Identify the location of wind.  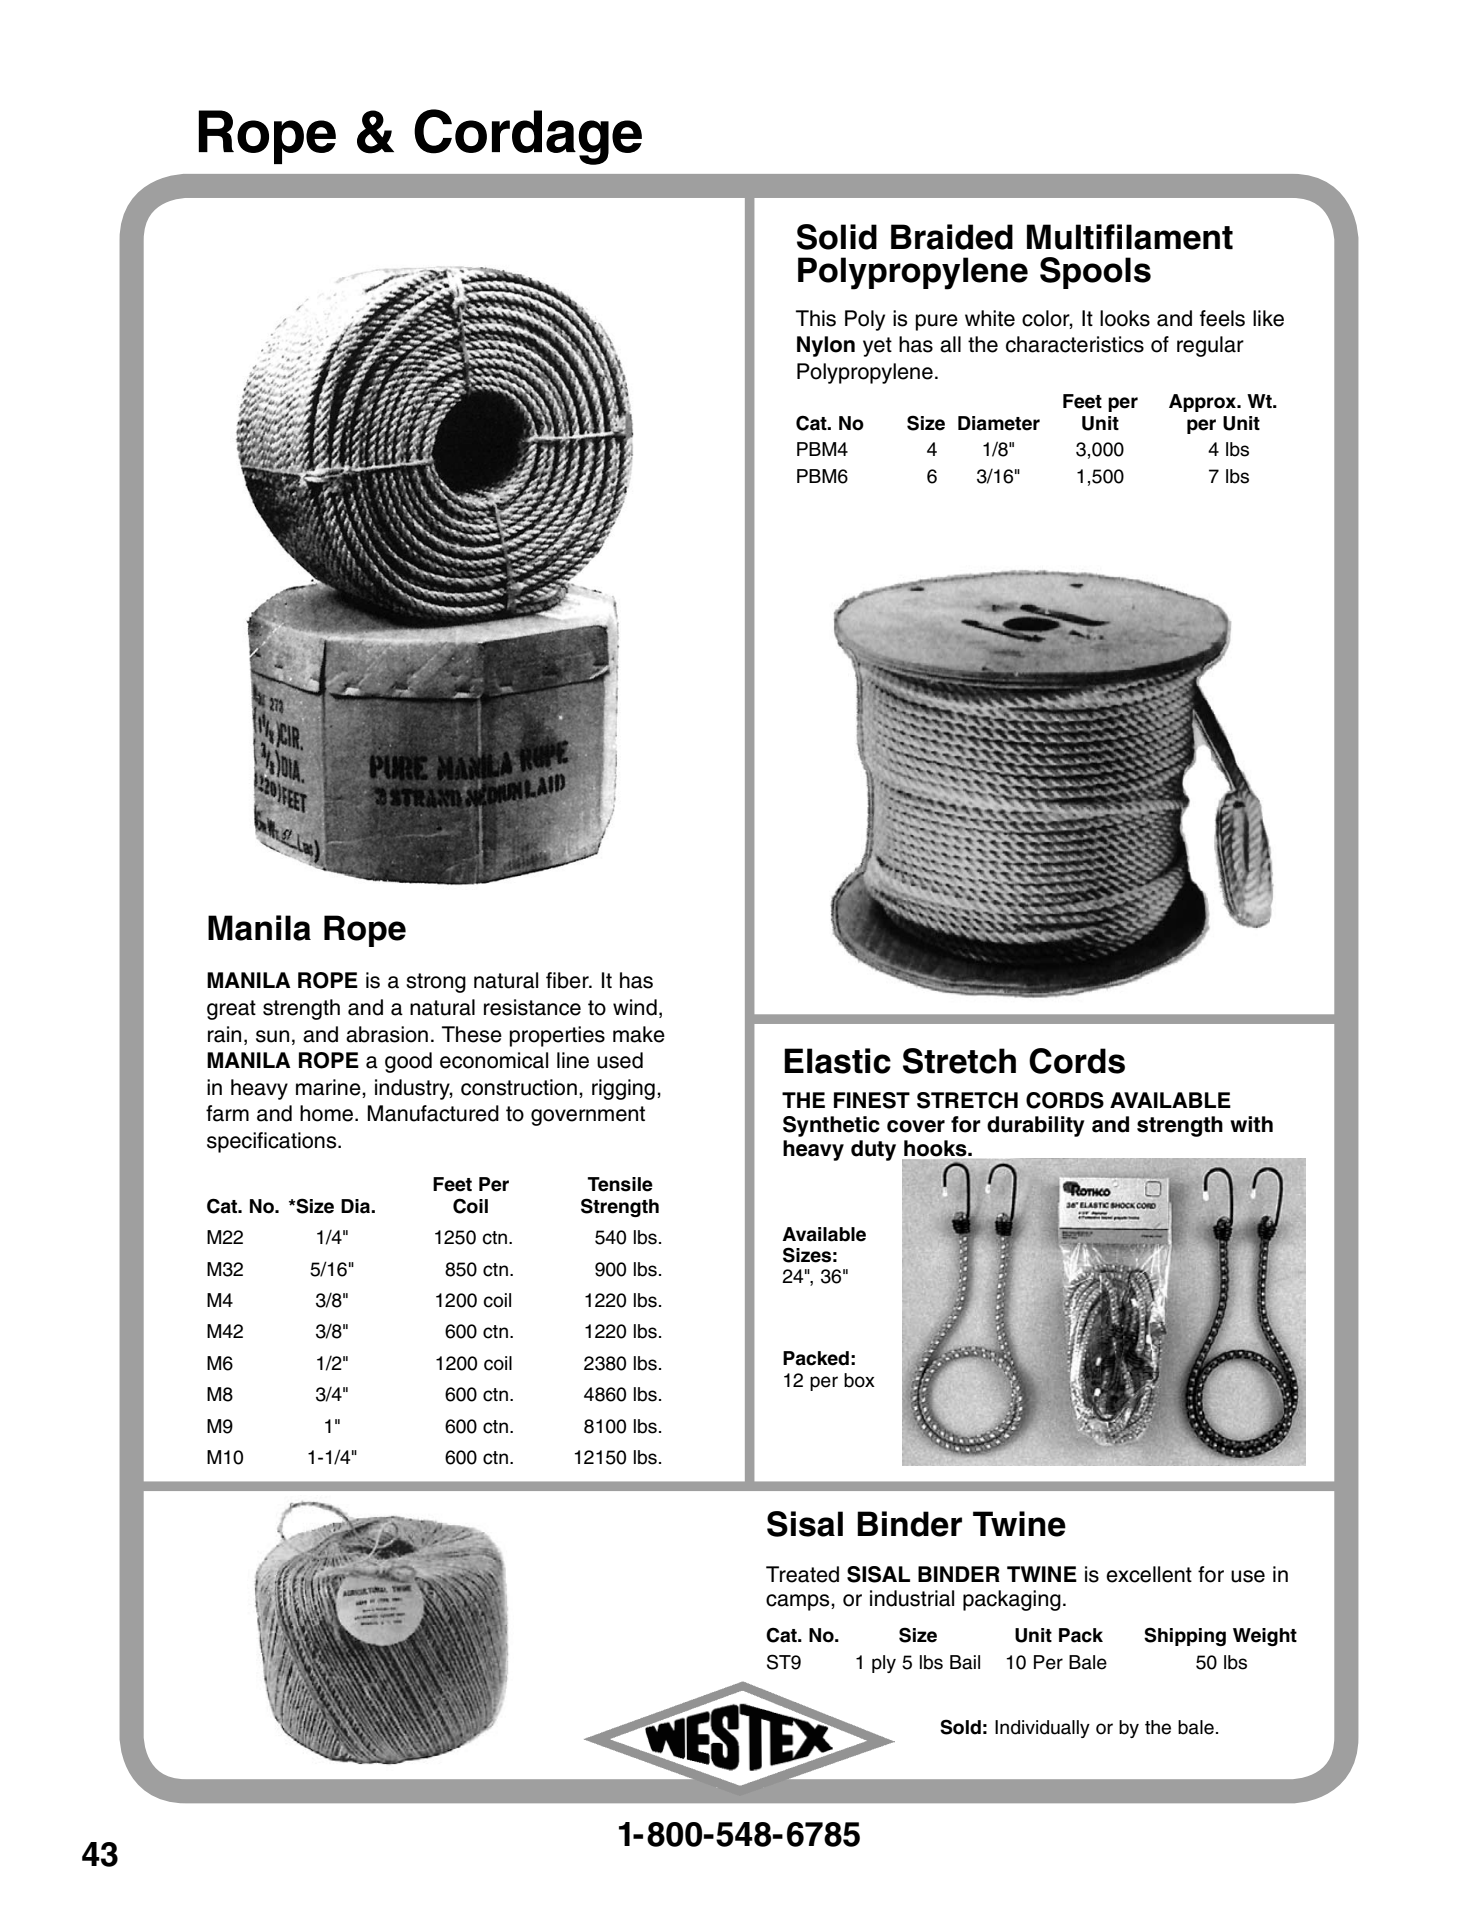
(635, 1007).
